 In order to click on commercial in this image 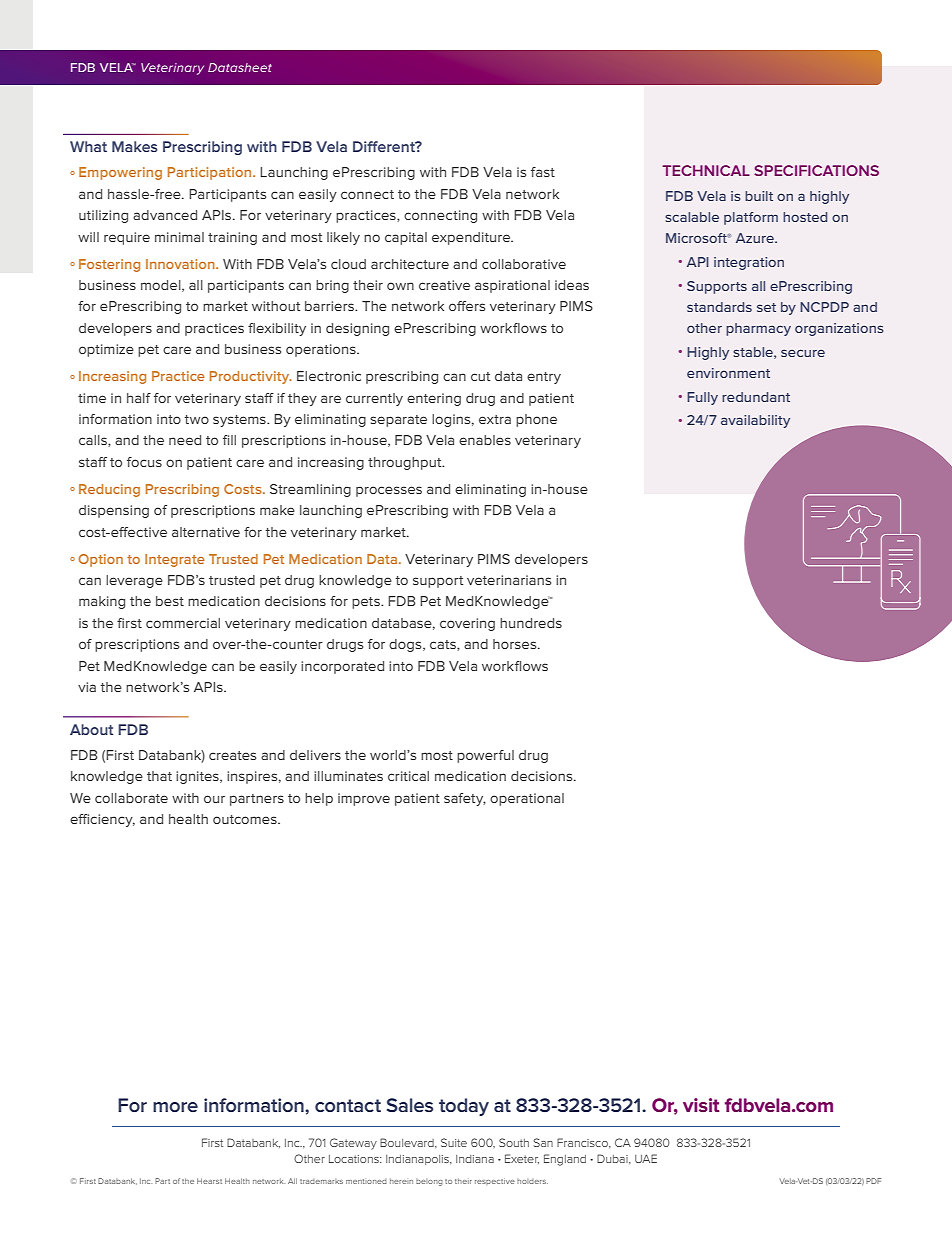, I will do `click(183, 623)`.
